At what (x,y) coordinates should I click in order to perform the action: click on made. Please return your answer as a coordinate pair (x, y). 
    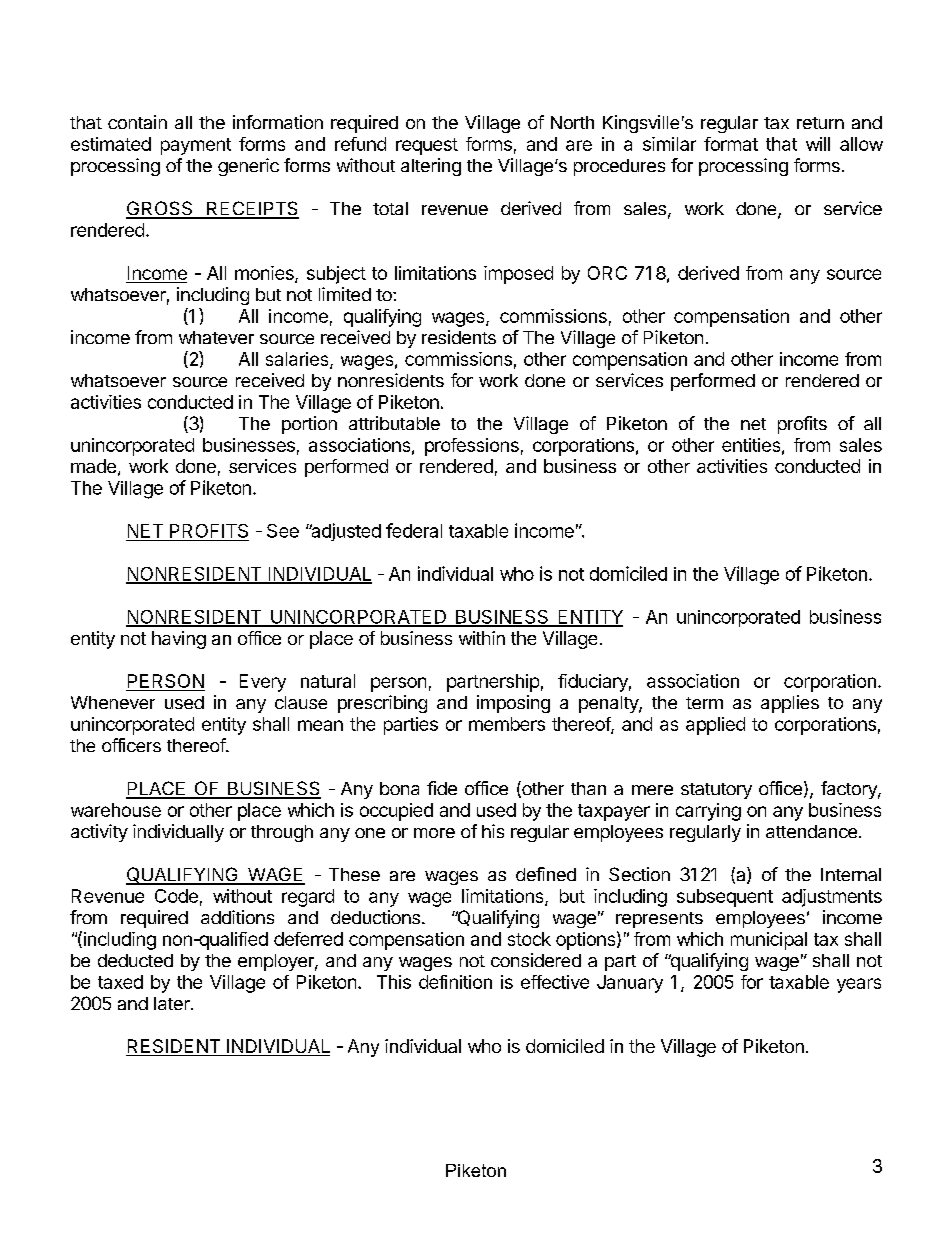
    Looking at the image, I should click on (93, 466).
